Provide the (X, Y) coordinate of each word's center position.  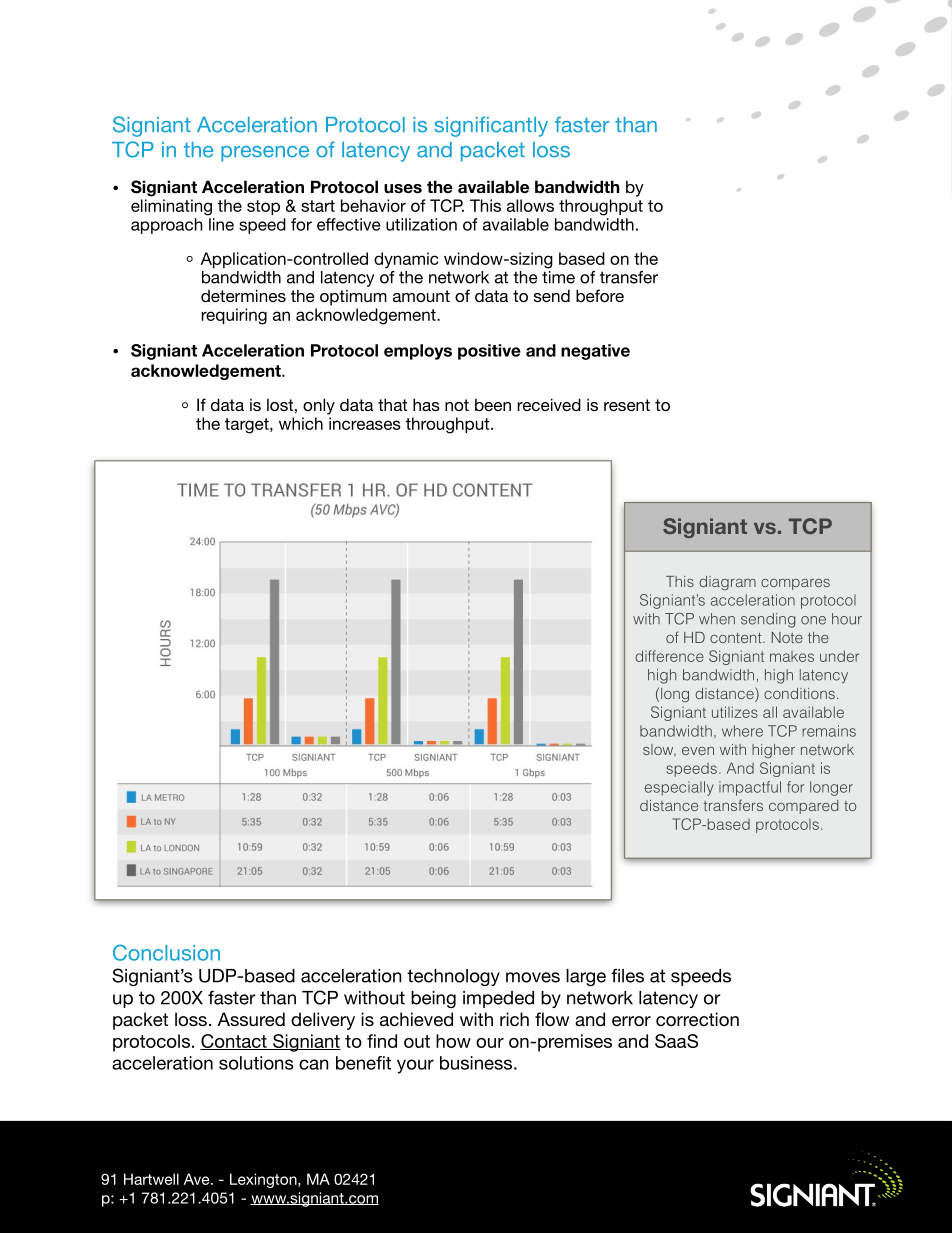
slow (659, 750)
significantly (491, 126)
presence (265, 154)
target (248, 426)
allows (530, 205)
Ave (198, 1179)
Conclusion (166, 952)
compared (803, 807)
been (493, 404)
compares (795, 584)
